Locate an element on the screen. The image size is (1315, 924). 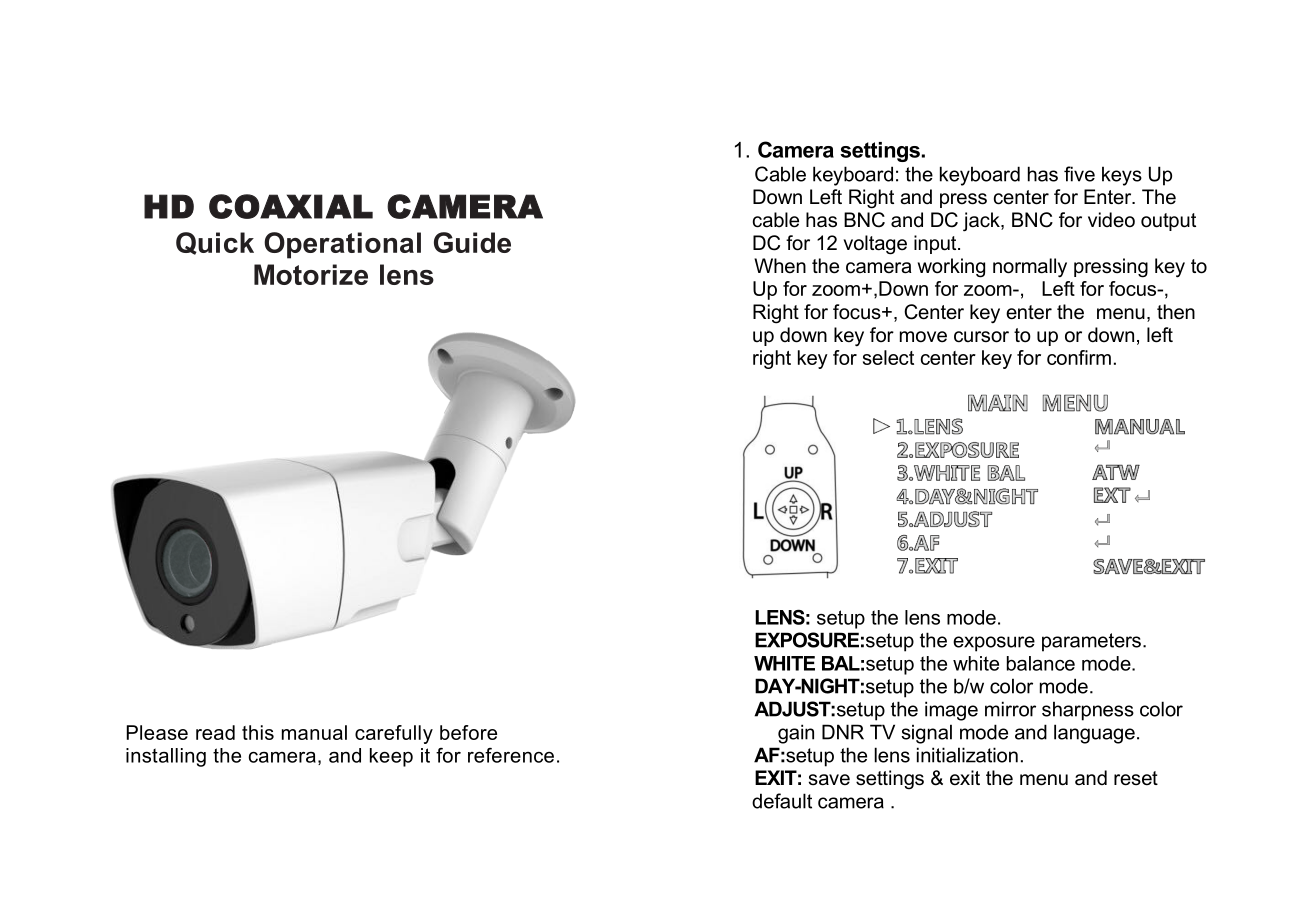
keep is located at coordinates (391, 757).
